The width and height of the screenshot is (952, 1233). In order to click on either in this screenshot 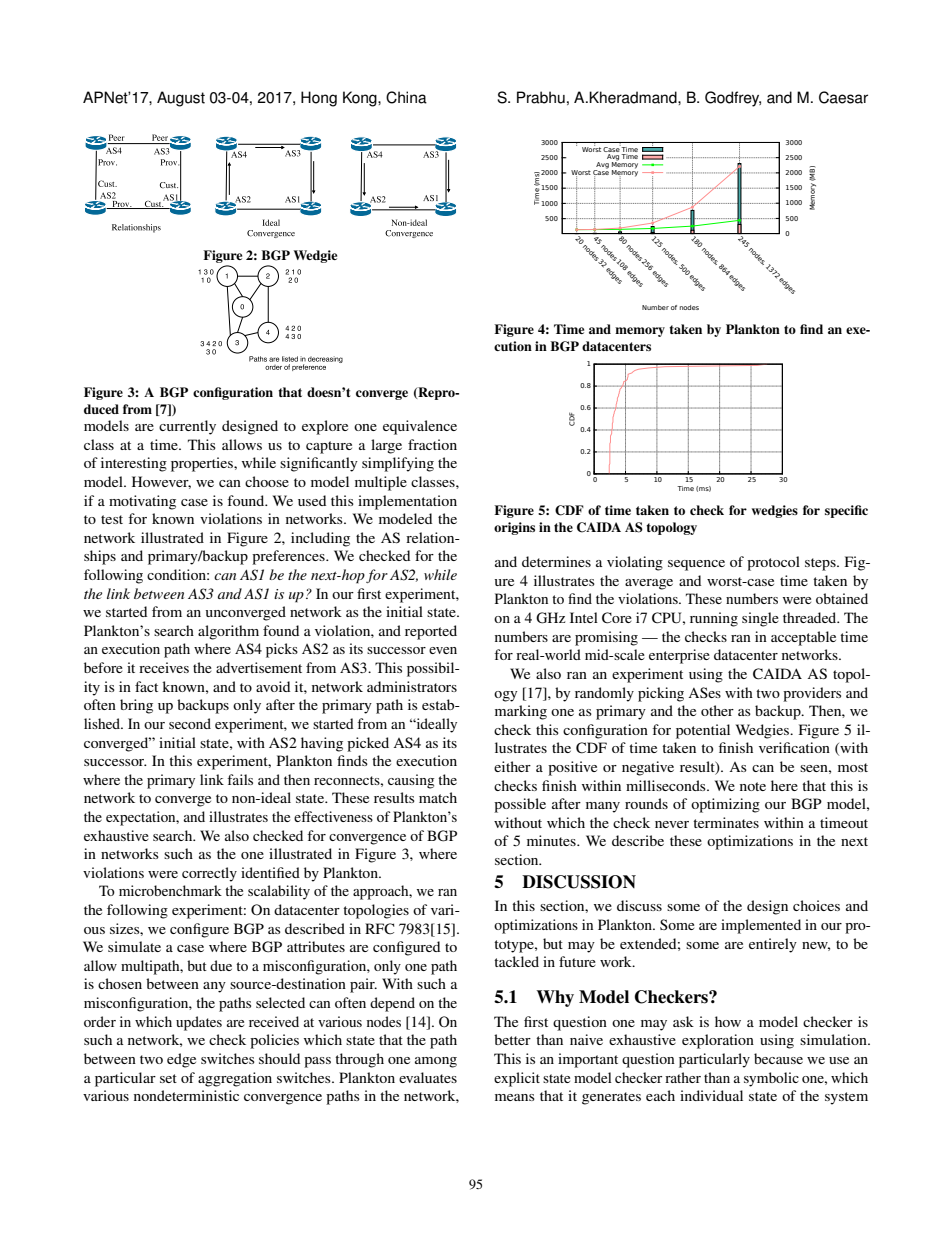, I will do `click(512, 766)`.
